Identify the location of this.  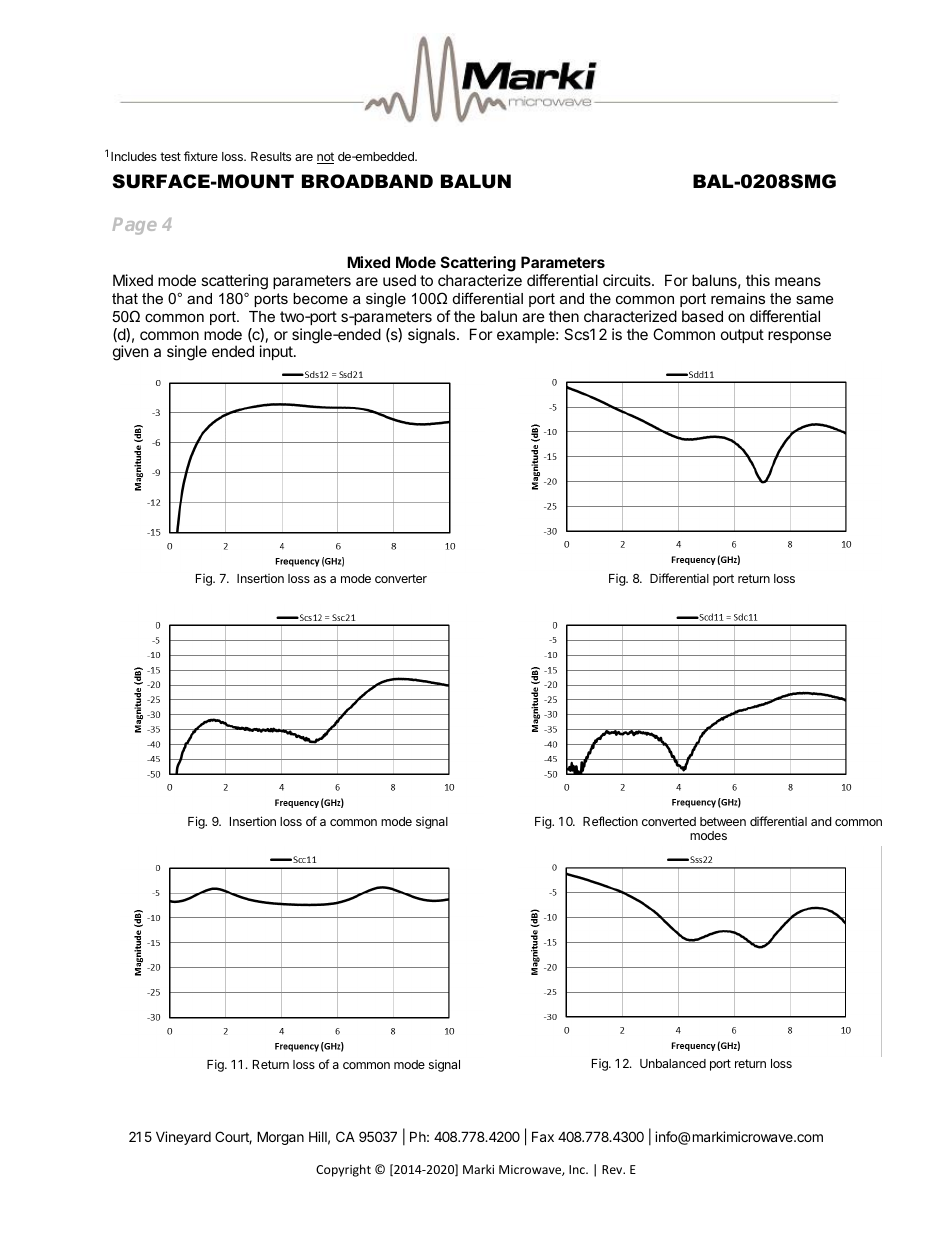
(758, 280).
